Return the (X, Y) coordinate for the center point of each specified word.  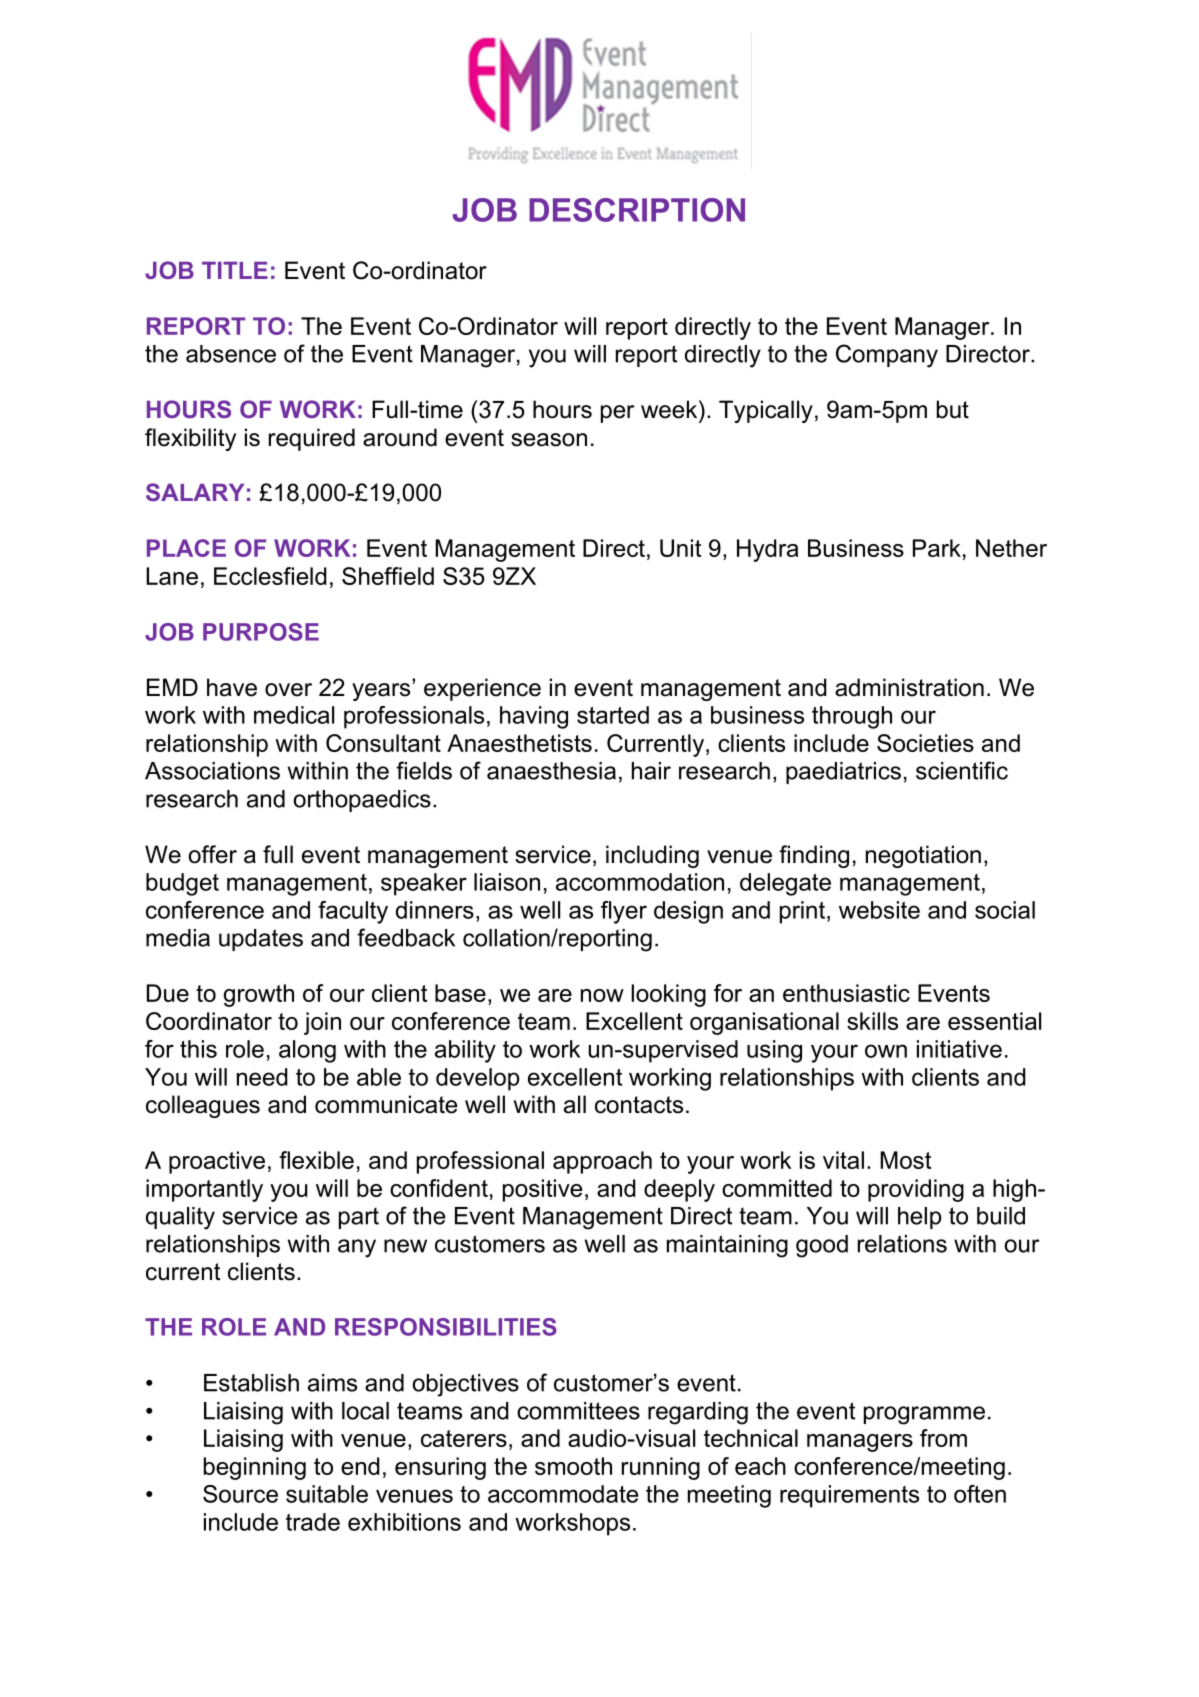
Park (937, 548)
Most (905, 1160)
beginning (255, 1468)
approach (602, 1162)
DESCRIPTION (637, 210)
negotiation (923, 856)
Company (887, 356)
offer (213, 854)
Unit (680, 548)
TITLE (235, 270)
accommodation (640, 882)
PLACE (186, 548)
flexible (316, 1160)
